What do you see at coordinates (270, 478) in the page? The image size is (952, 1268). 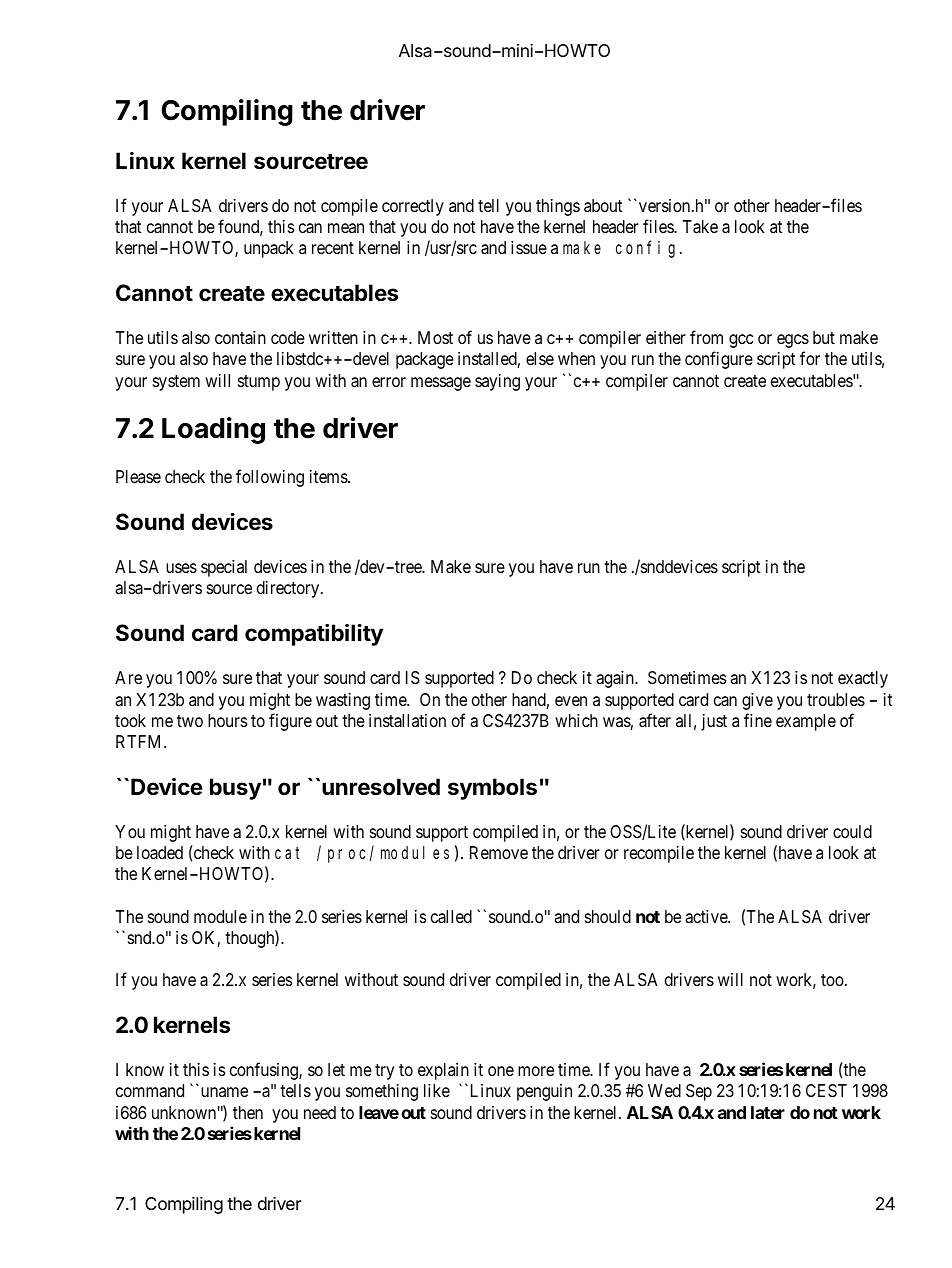 I see `following` at bounding box center [270, 478].
